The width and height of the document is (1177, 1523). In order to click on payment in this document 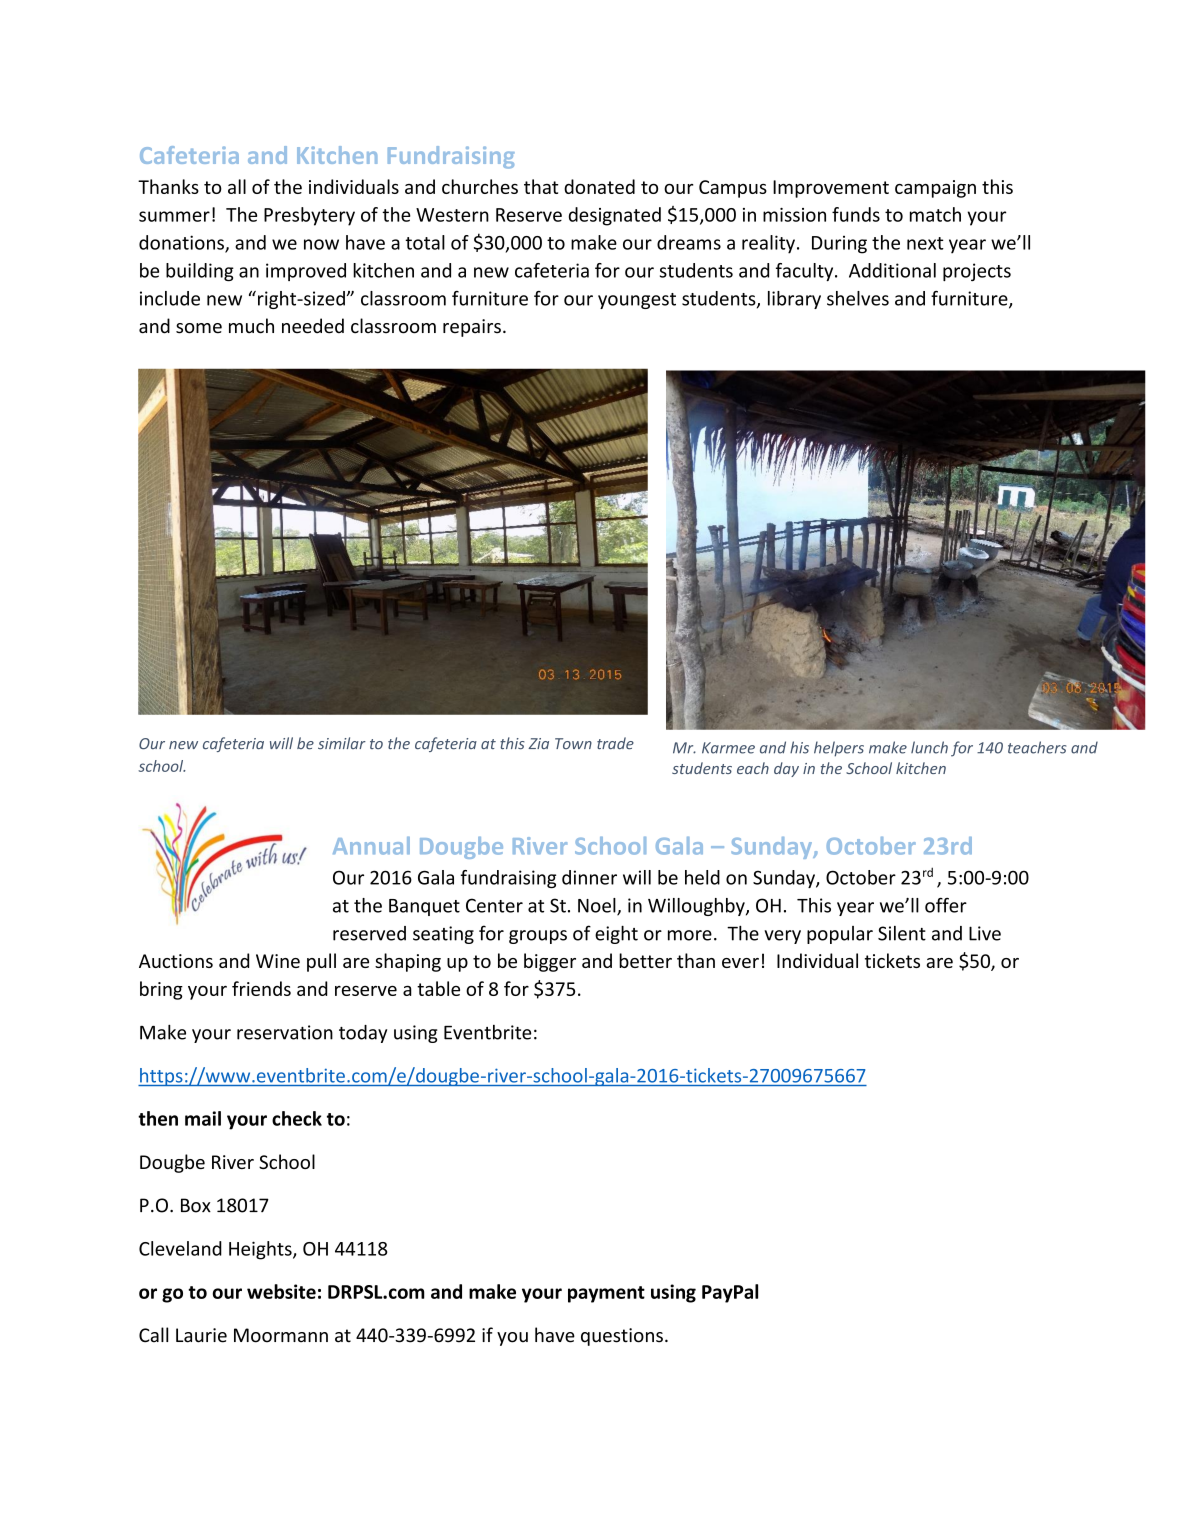, I will do `click(606, 1294)`.
